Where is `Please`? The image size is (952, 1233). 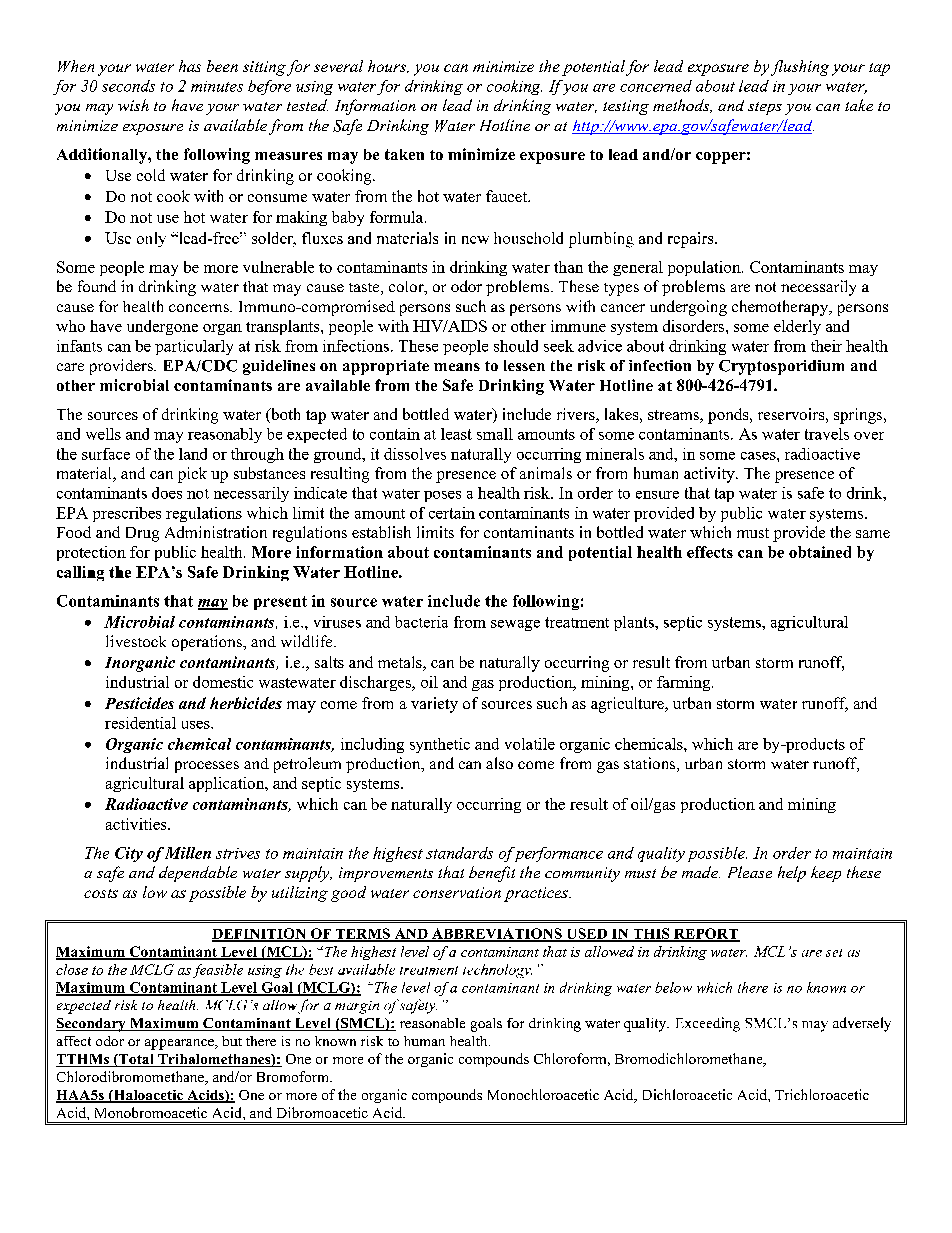
Please is located at coordinates (750, 872).
